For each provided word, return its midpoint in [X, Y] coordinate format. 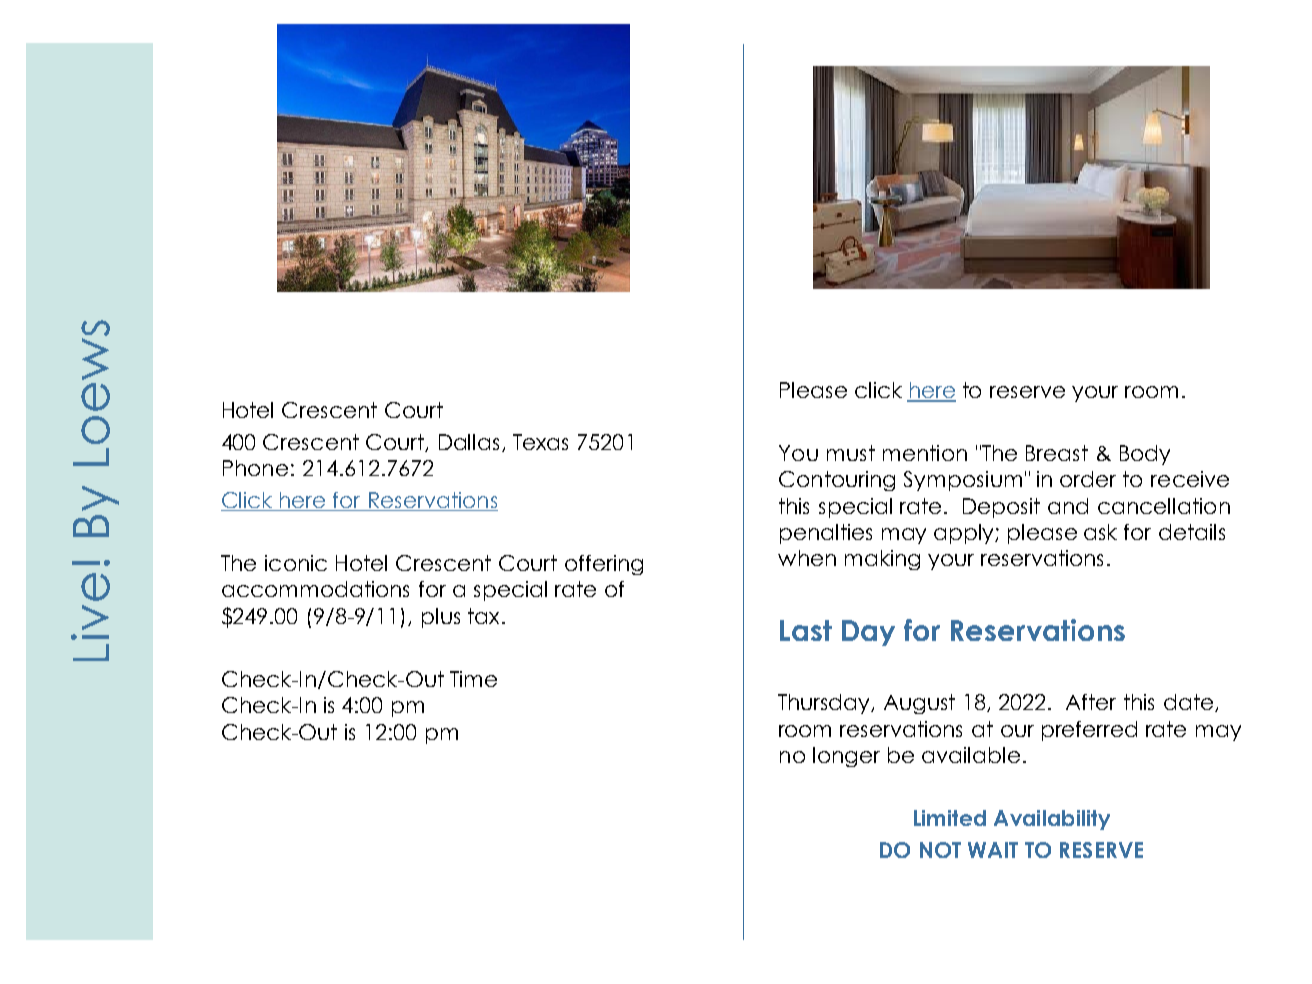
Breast [1057, 453]
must [851, 453]
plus [441, 618]
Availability [1052, 820]
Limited [950, 818]
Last [806, 630]
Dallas [471, 443]
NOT [940, 850]
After [1091, 702]
